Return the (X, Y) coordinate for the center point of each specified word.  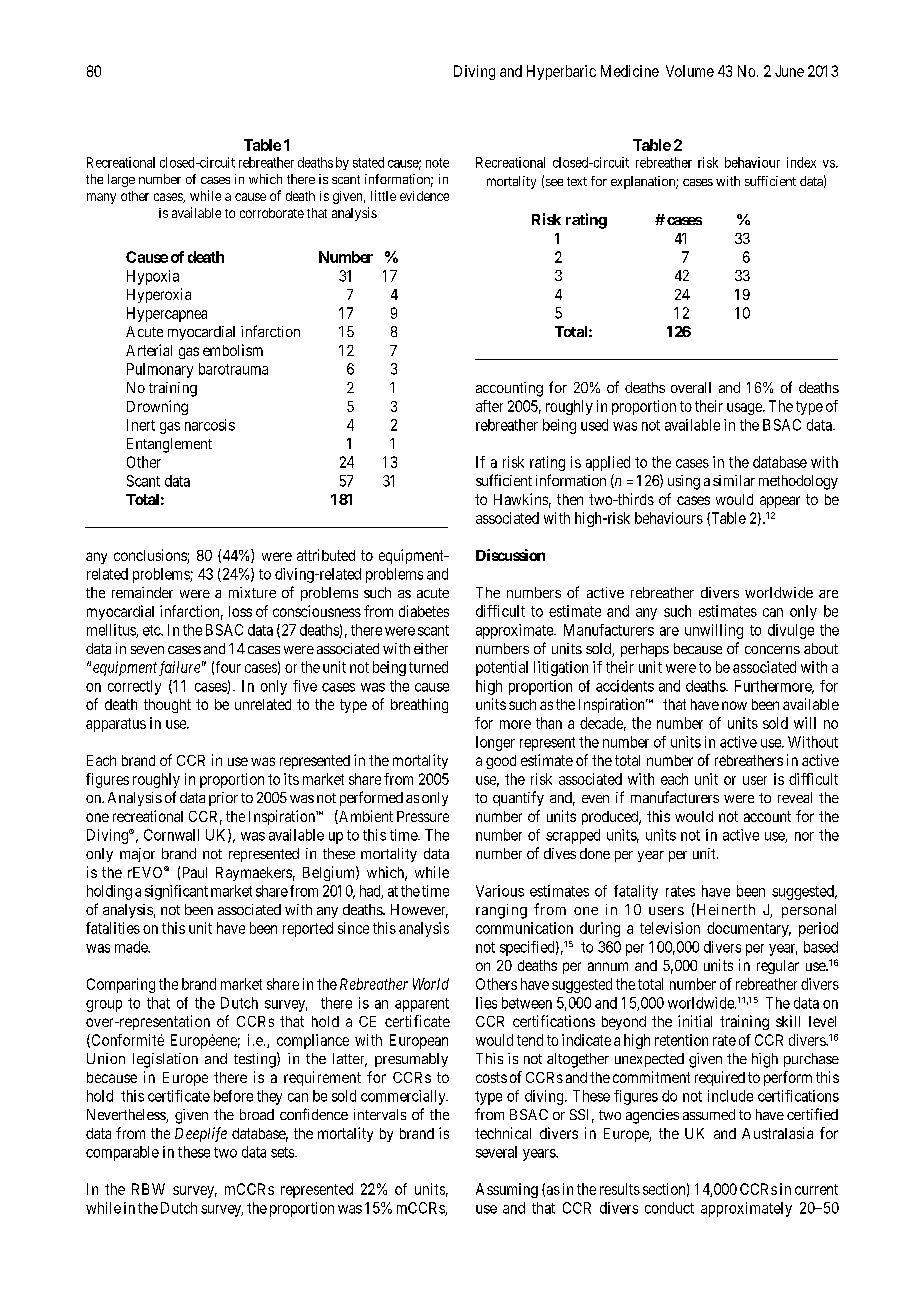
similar (734, 480)
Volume (690, 71)
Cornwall (171, 835)
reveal (795, 797)
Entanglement (169, 445)
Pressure (423, 816)
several (496, 1152)
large (121, 180)
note (437, 163)
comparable (122, 1153)
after (489, 406)
